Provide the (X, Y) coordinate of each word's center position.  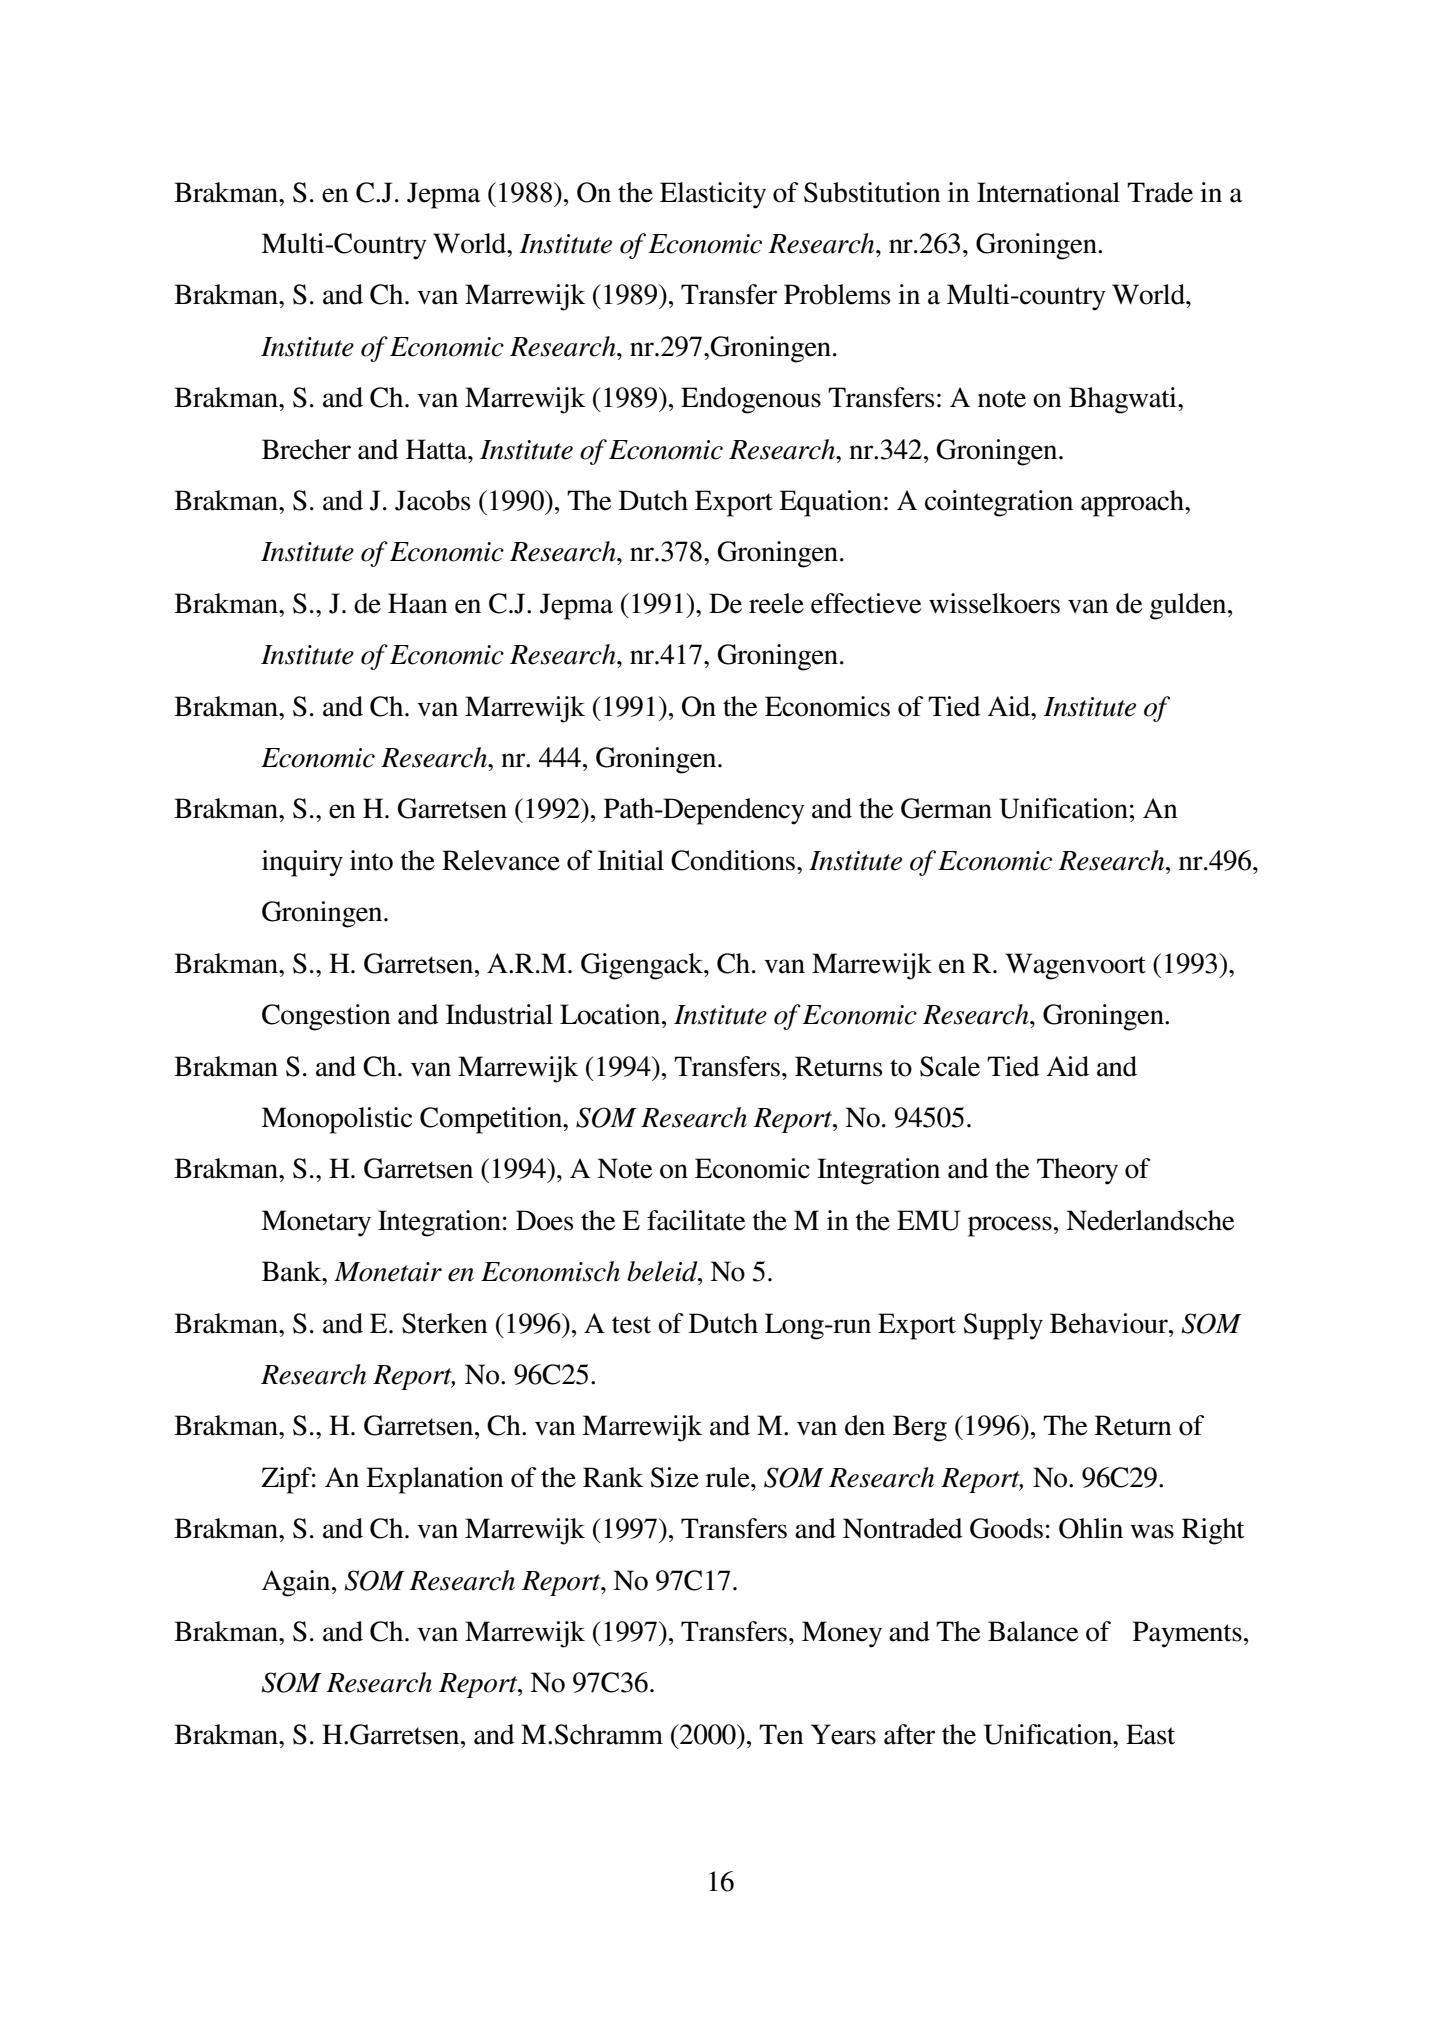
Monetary (316, 1223)
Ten (781, 1734)
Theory (1077, 1171)
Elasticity (713, 195)
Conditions (734, 860)
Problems (837, 294)
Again (297, 1583)
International (1048, 192)
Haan (418, 603)
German (946, 808)
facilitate (696, 1220)
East (1150, 1734)
